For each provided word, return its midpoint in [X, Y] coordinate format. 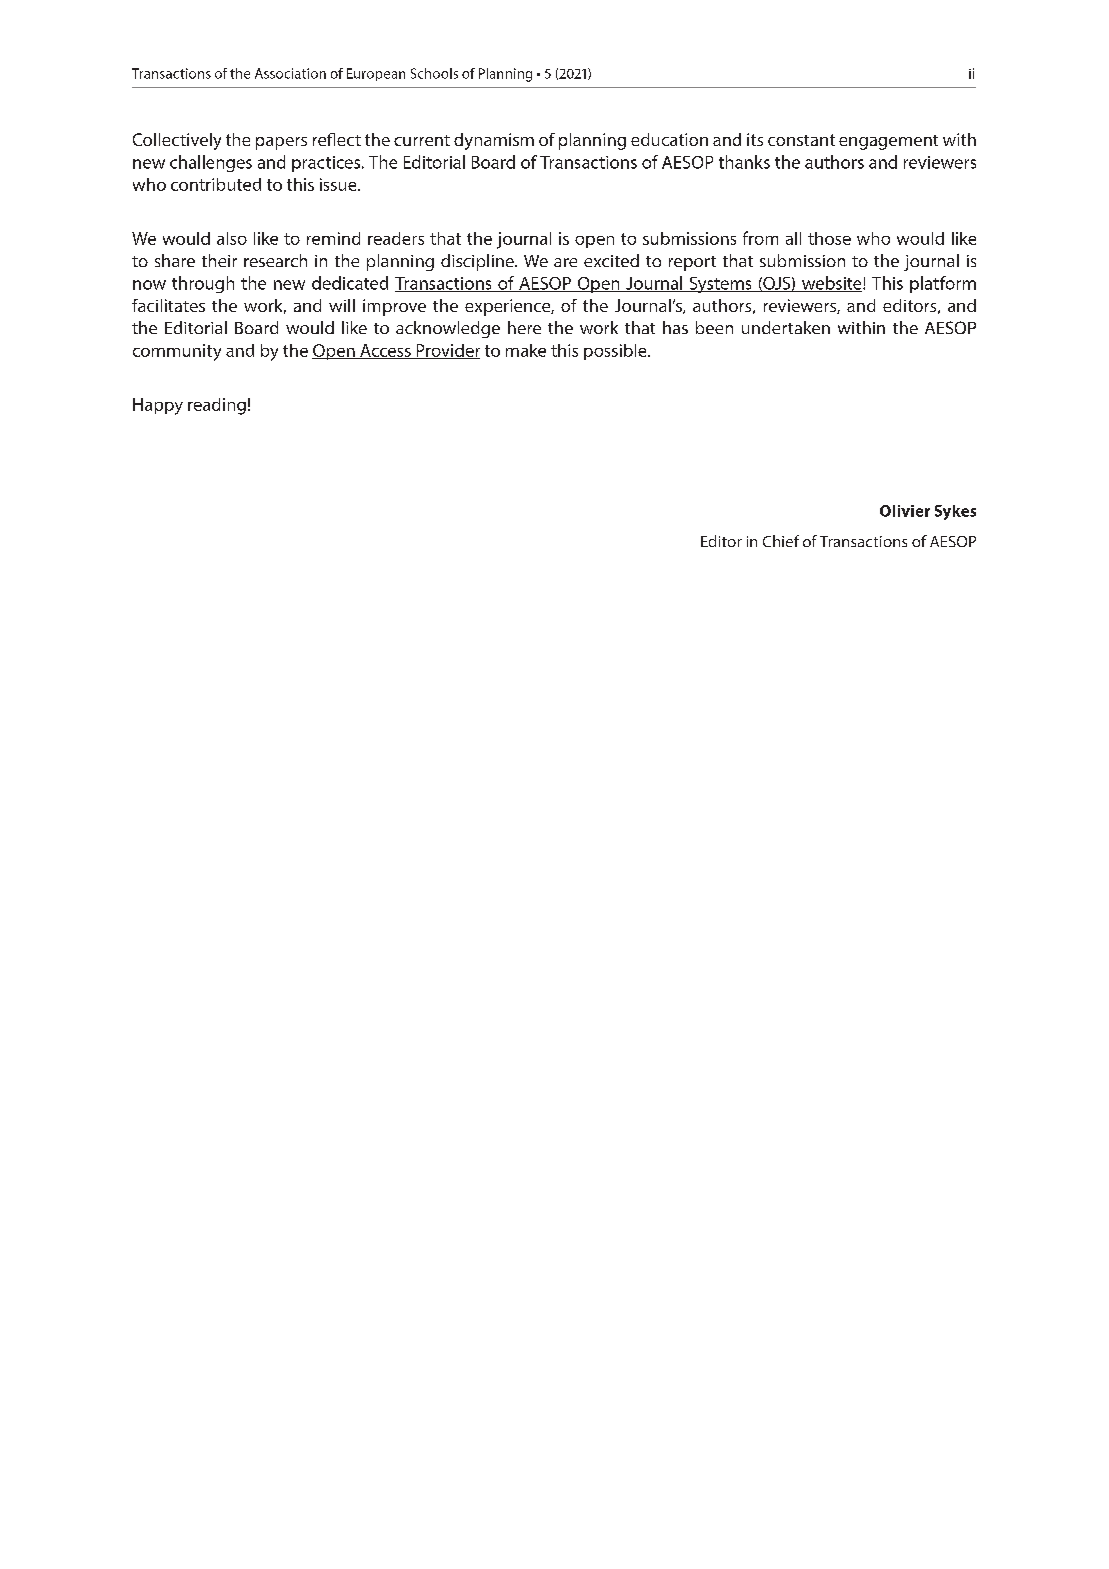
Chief [781, 541]
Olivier [905, 511]
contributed [216, 184]
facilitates [168, 305]
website [832, 284]
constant [801, 140]
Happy [158, 406]
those [829, 238]
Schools [434, 73]
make [526, 350]
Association [290, 73]
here [524, 327]
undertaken [786, 327]
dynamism [494, 141]
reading [217, 406]
